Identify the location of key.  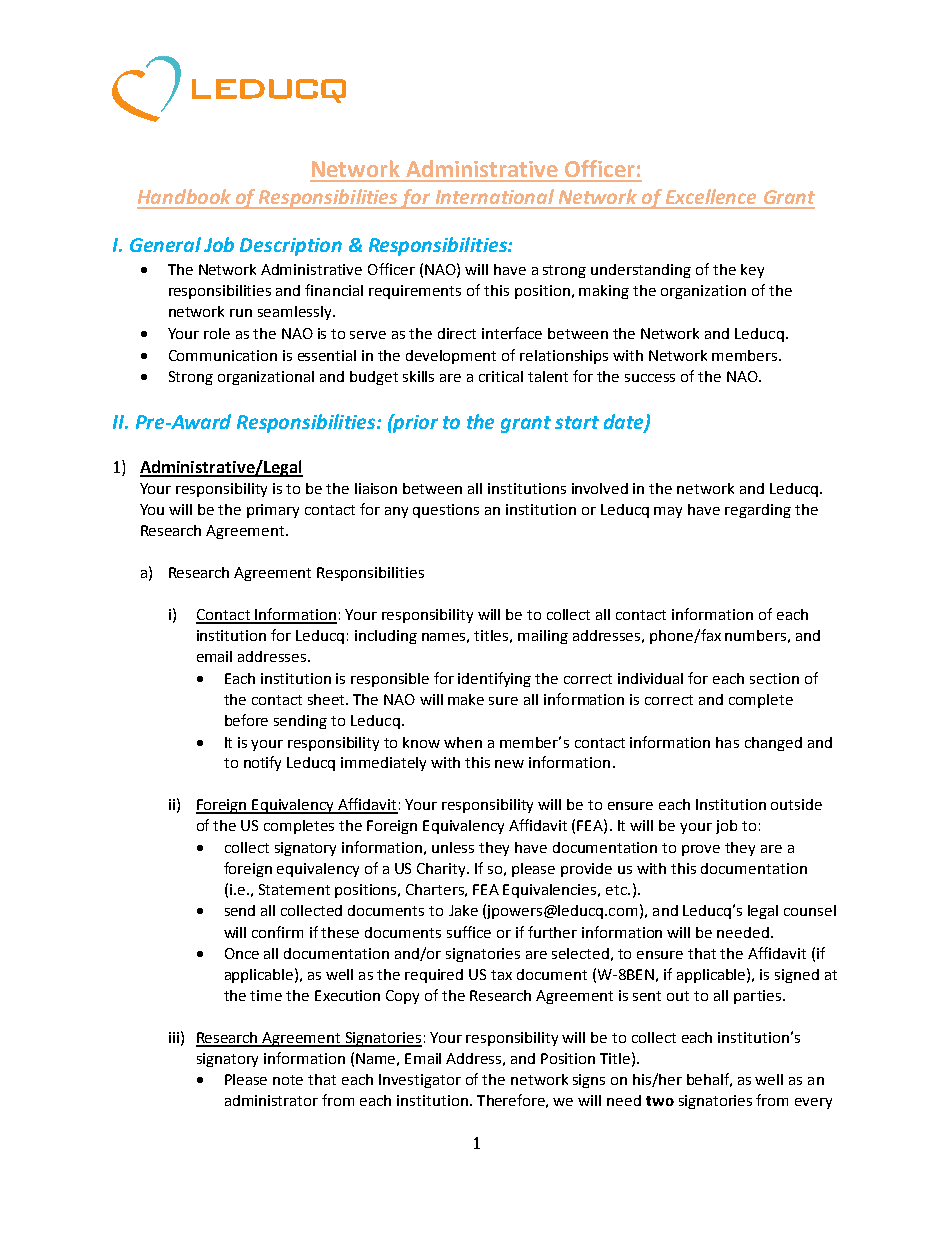
(752, 271).
